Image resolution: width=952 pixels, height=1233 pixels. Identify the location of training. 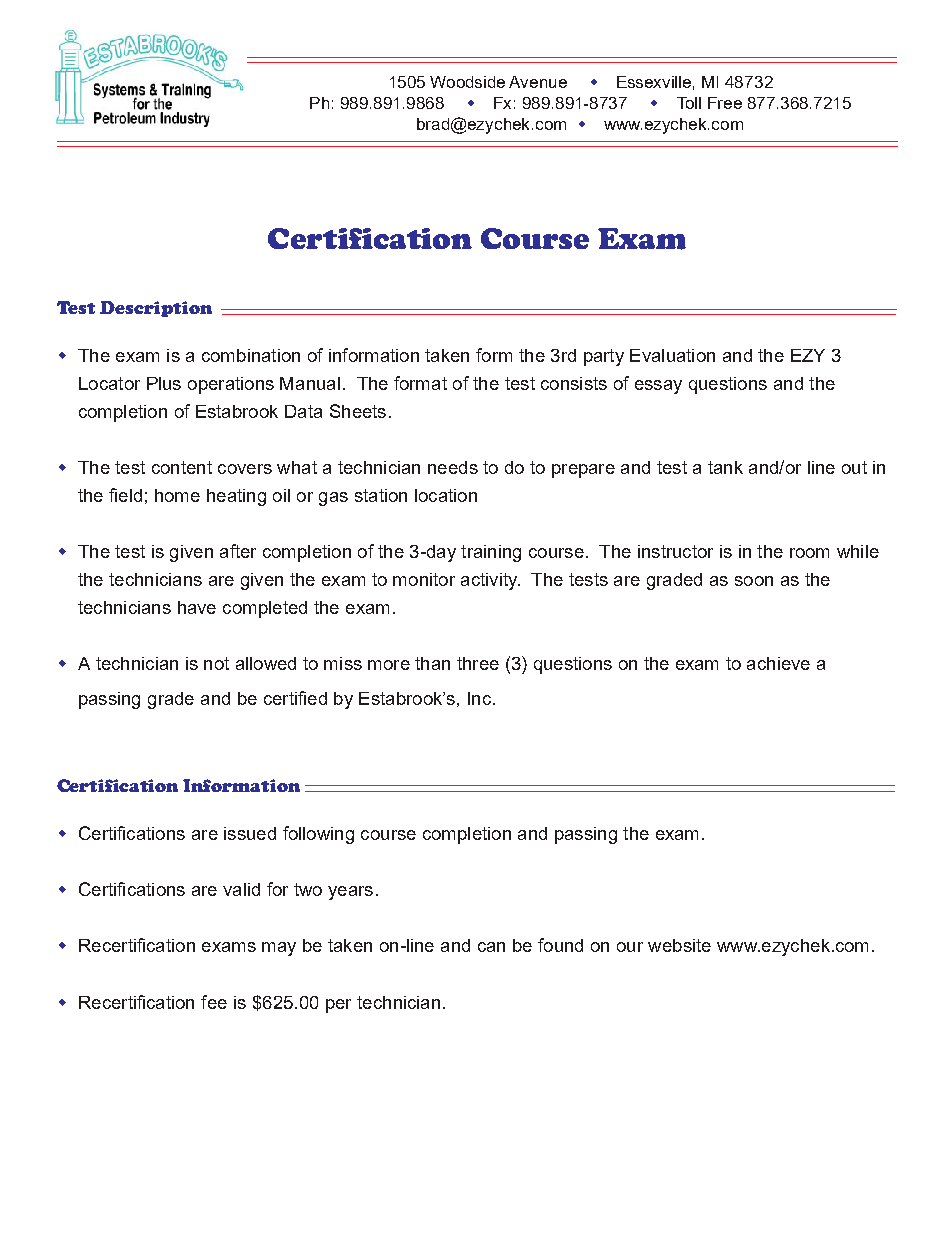
(491, 553).
